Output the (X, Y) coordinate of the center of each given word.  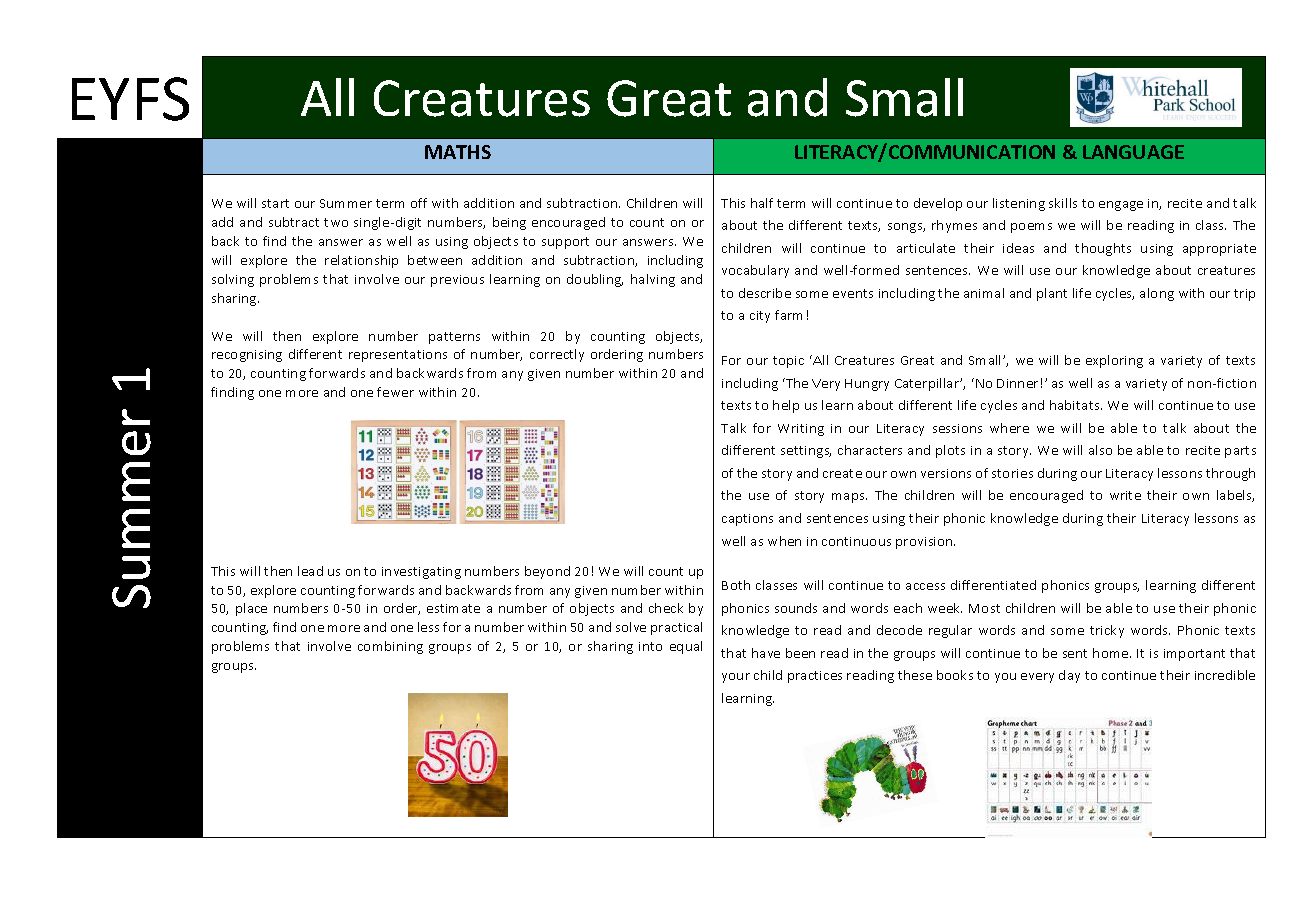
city (760, 317)
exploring (1114, 361)
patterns (454, 338)
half (762, 203)
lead (310, 571)
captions (747, 520)
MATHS (458, 152)
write (1125, 495)
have (766, 653)
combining (390, 647)
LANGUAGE (1133, 152)
